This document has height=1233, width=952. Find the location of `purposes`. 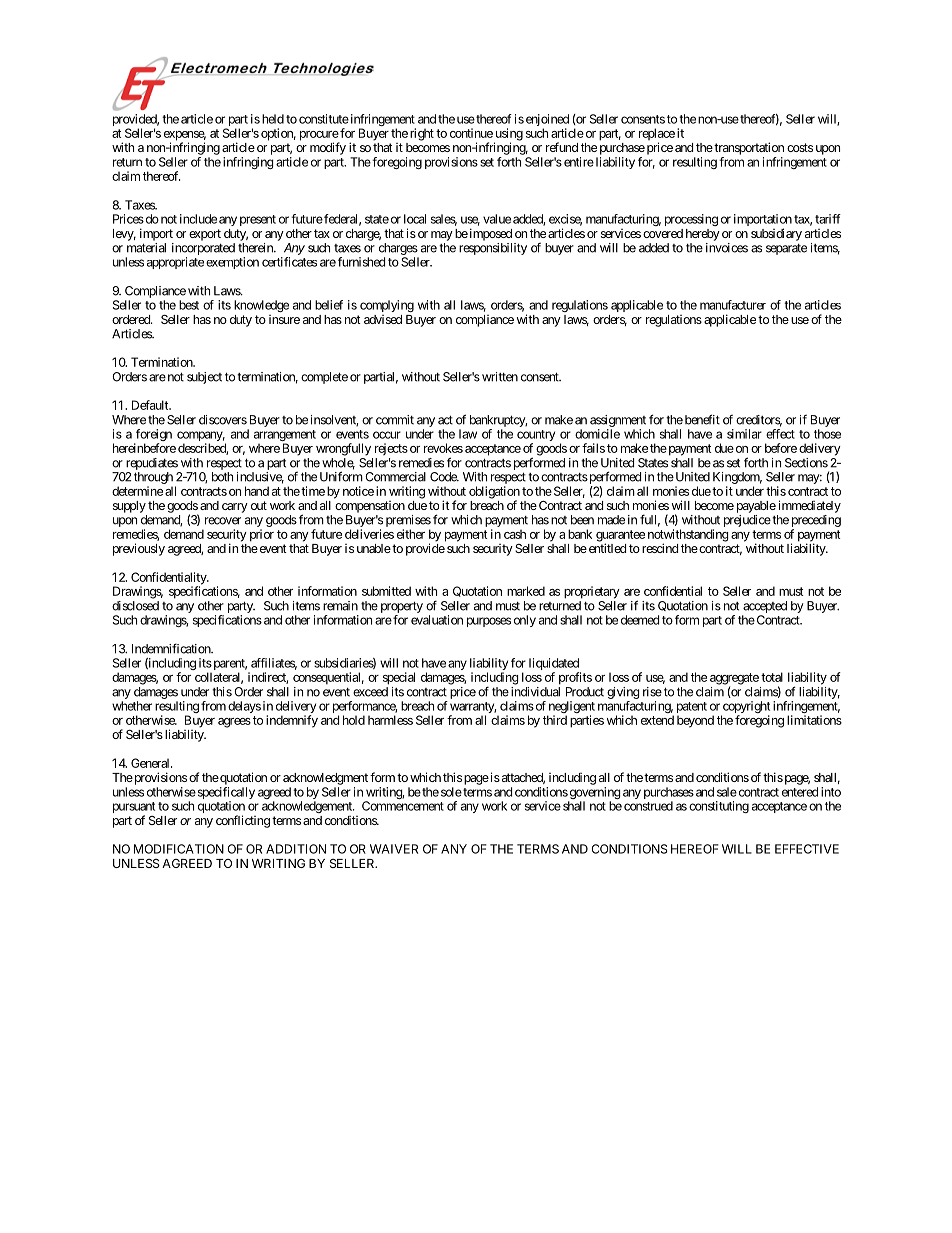

purposes is located at coordinates (489, 622).
